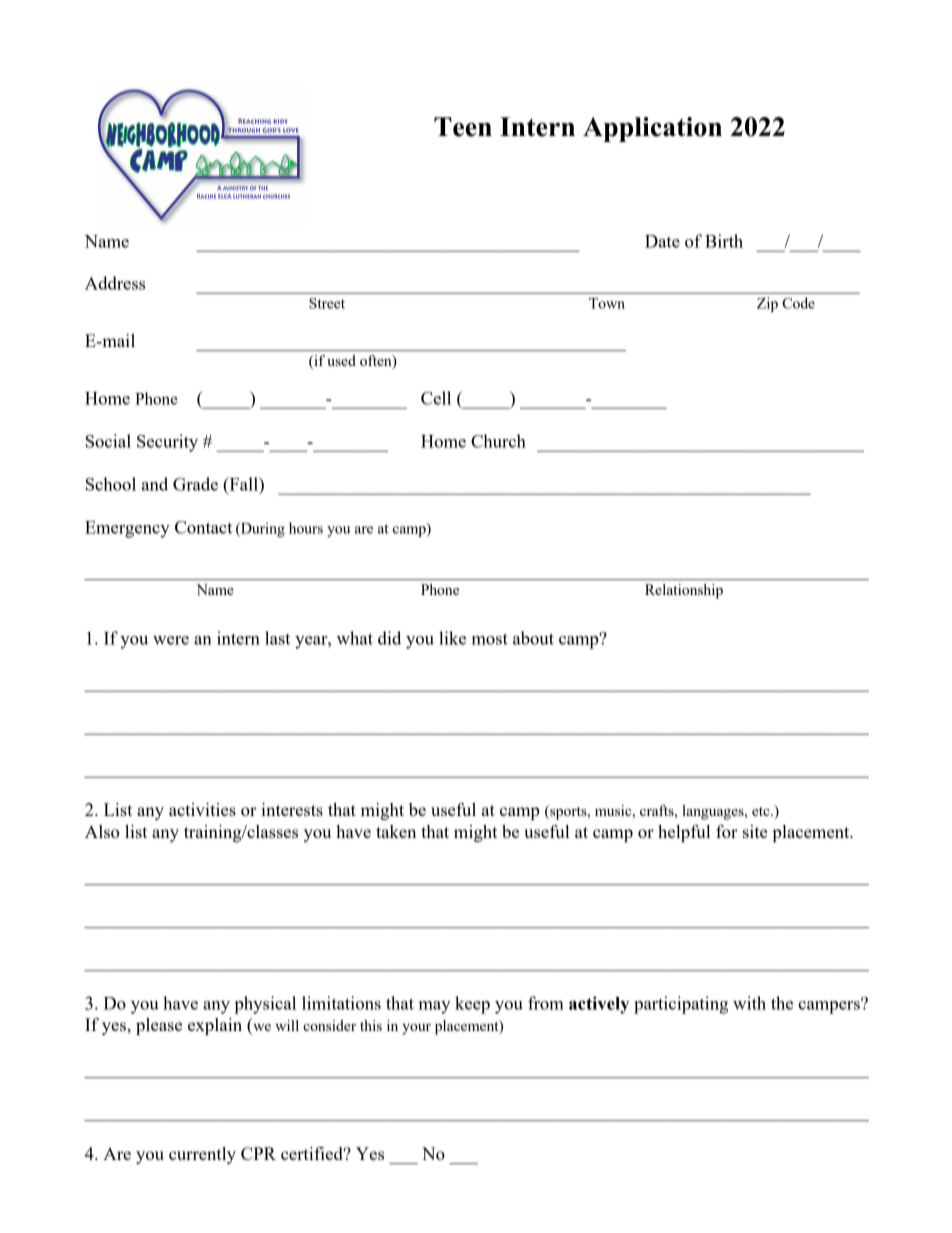  Describe the element at coordinates (472, 1005) in the screenshot. I see `keep` at that location.
